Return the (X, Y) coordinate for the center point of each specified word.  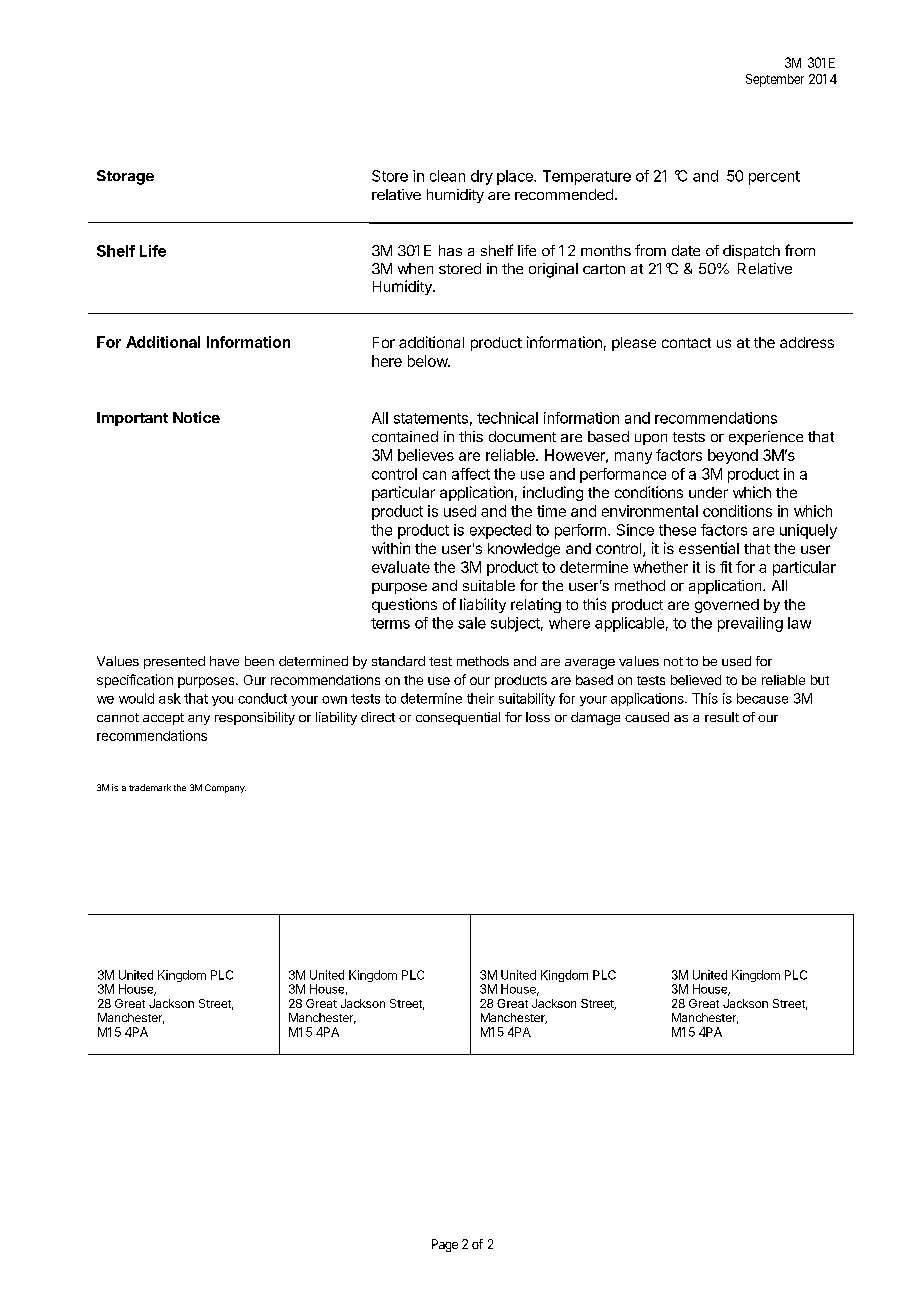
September (775, 80)
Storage (125, 177)
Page (445, 1245)
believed (696, 680)
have (224, 661)
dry (482, 177)
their (480, 698)
